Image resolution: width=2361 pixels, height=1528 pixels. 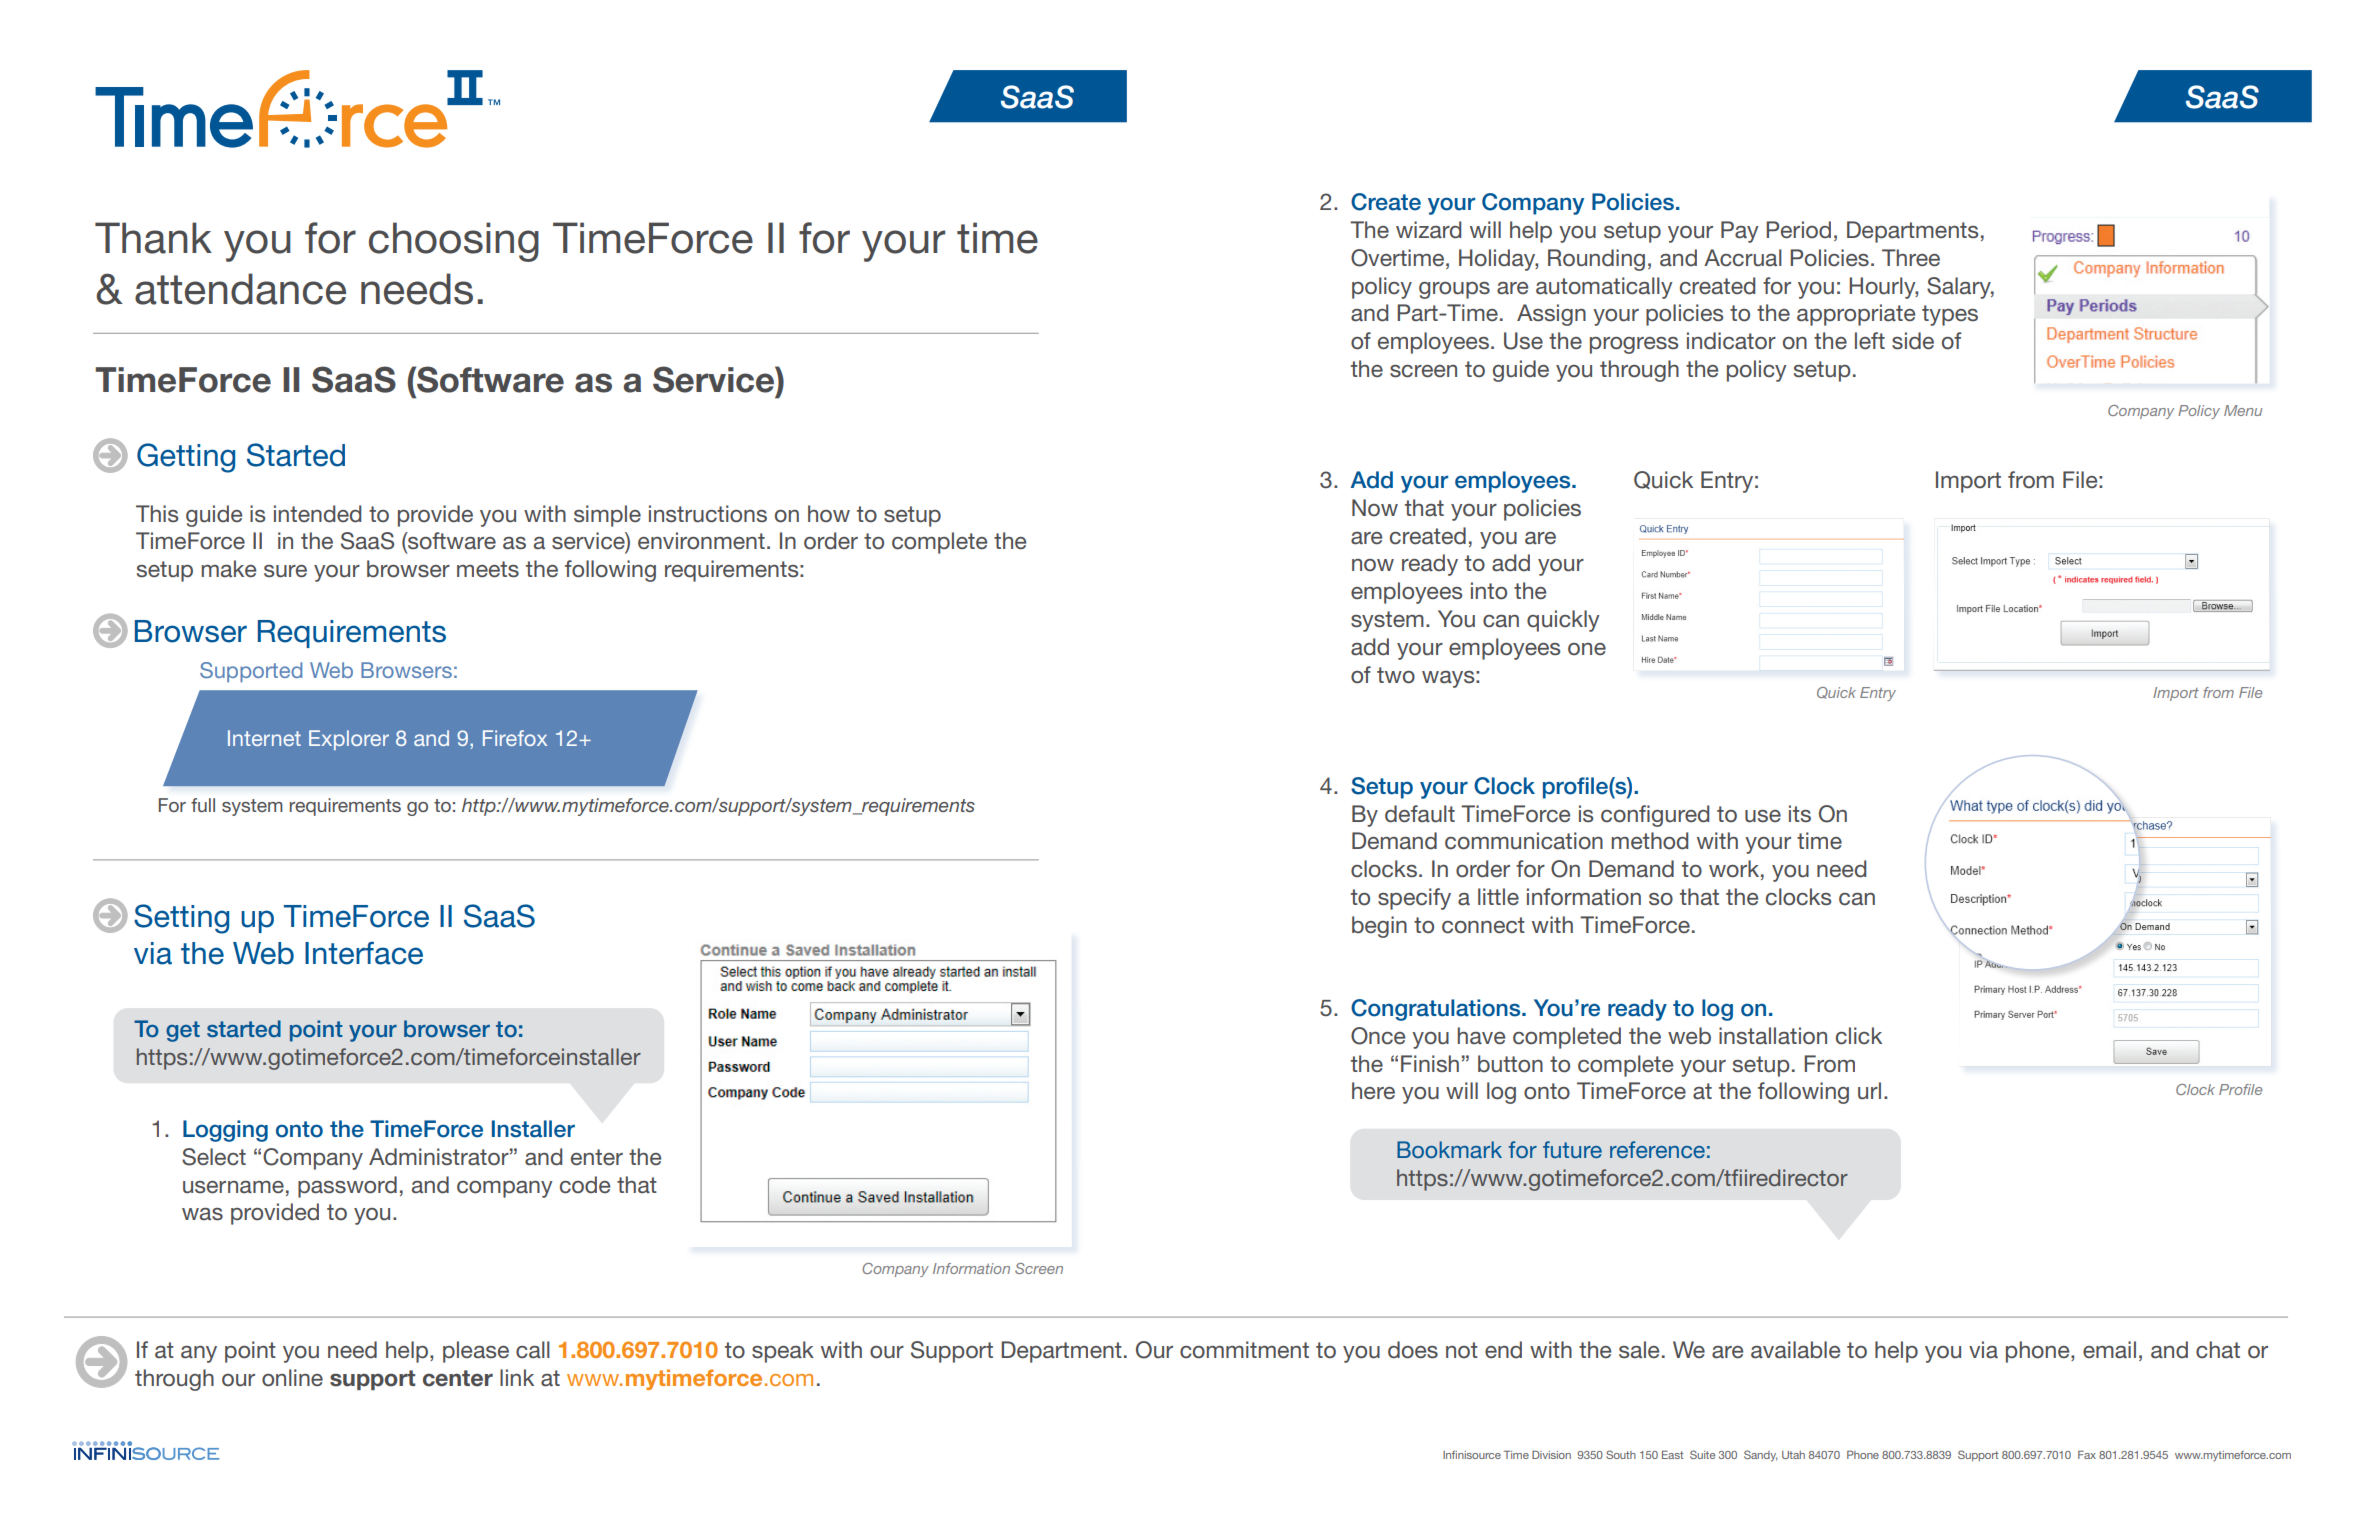 I want to click on commitment, so click(x=1244, y=1350).
